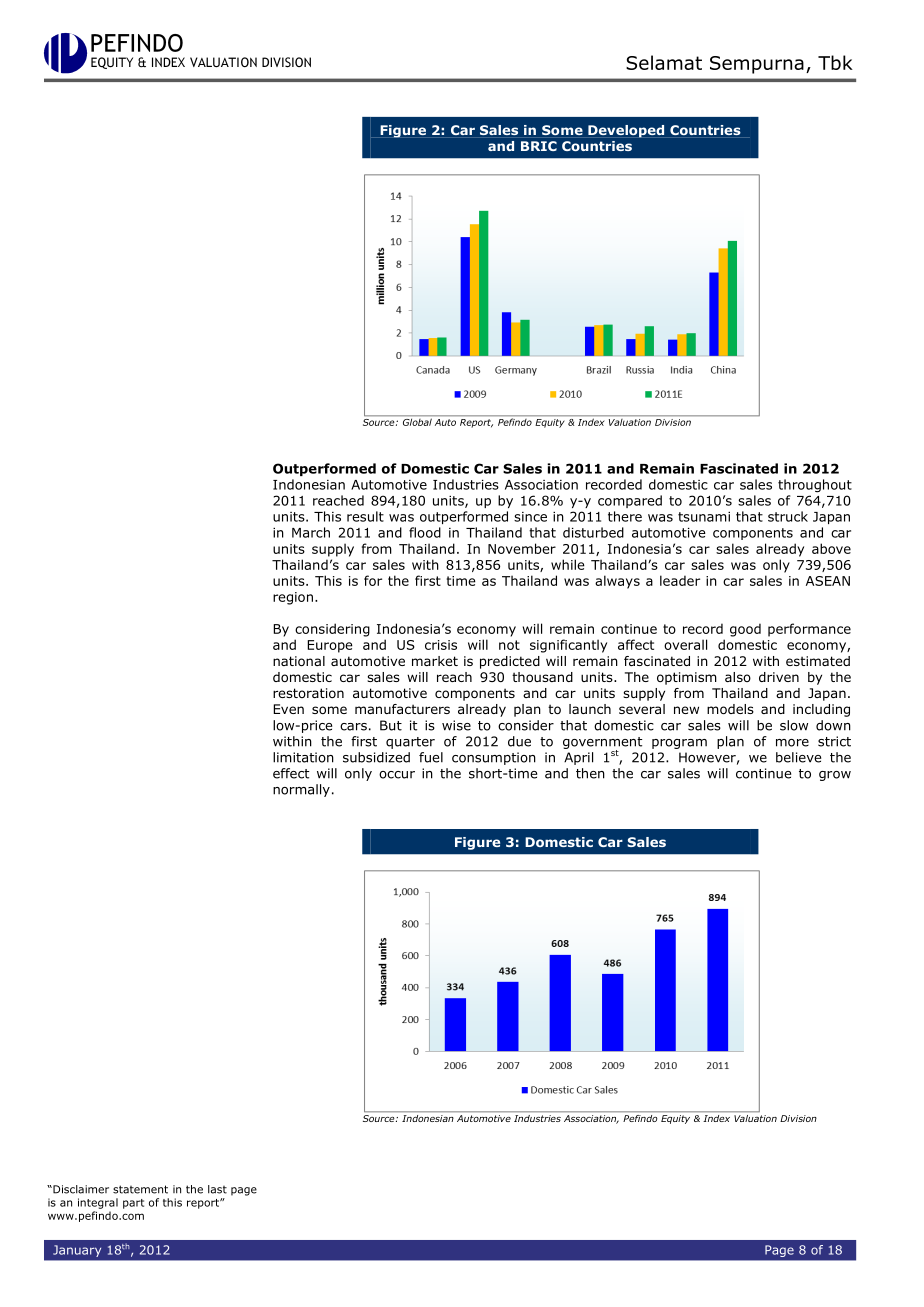 This screenshot has width=924, height=1307. Describe the element at coordinates (664, 62) in the screenshot. I see `Selamat` at that location.
